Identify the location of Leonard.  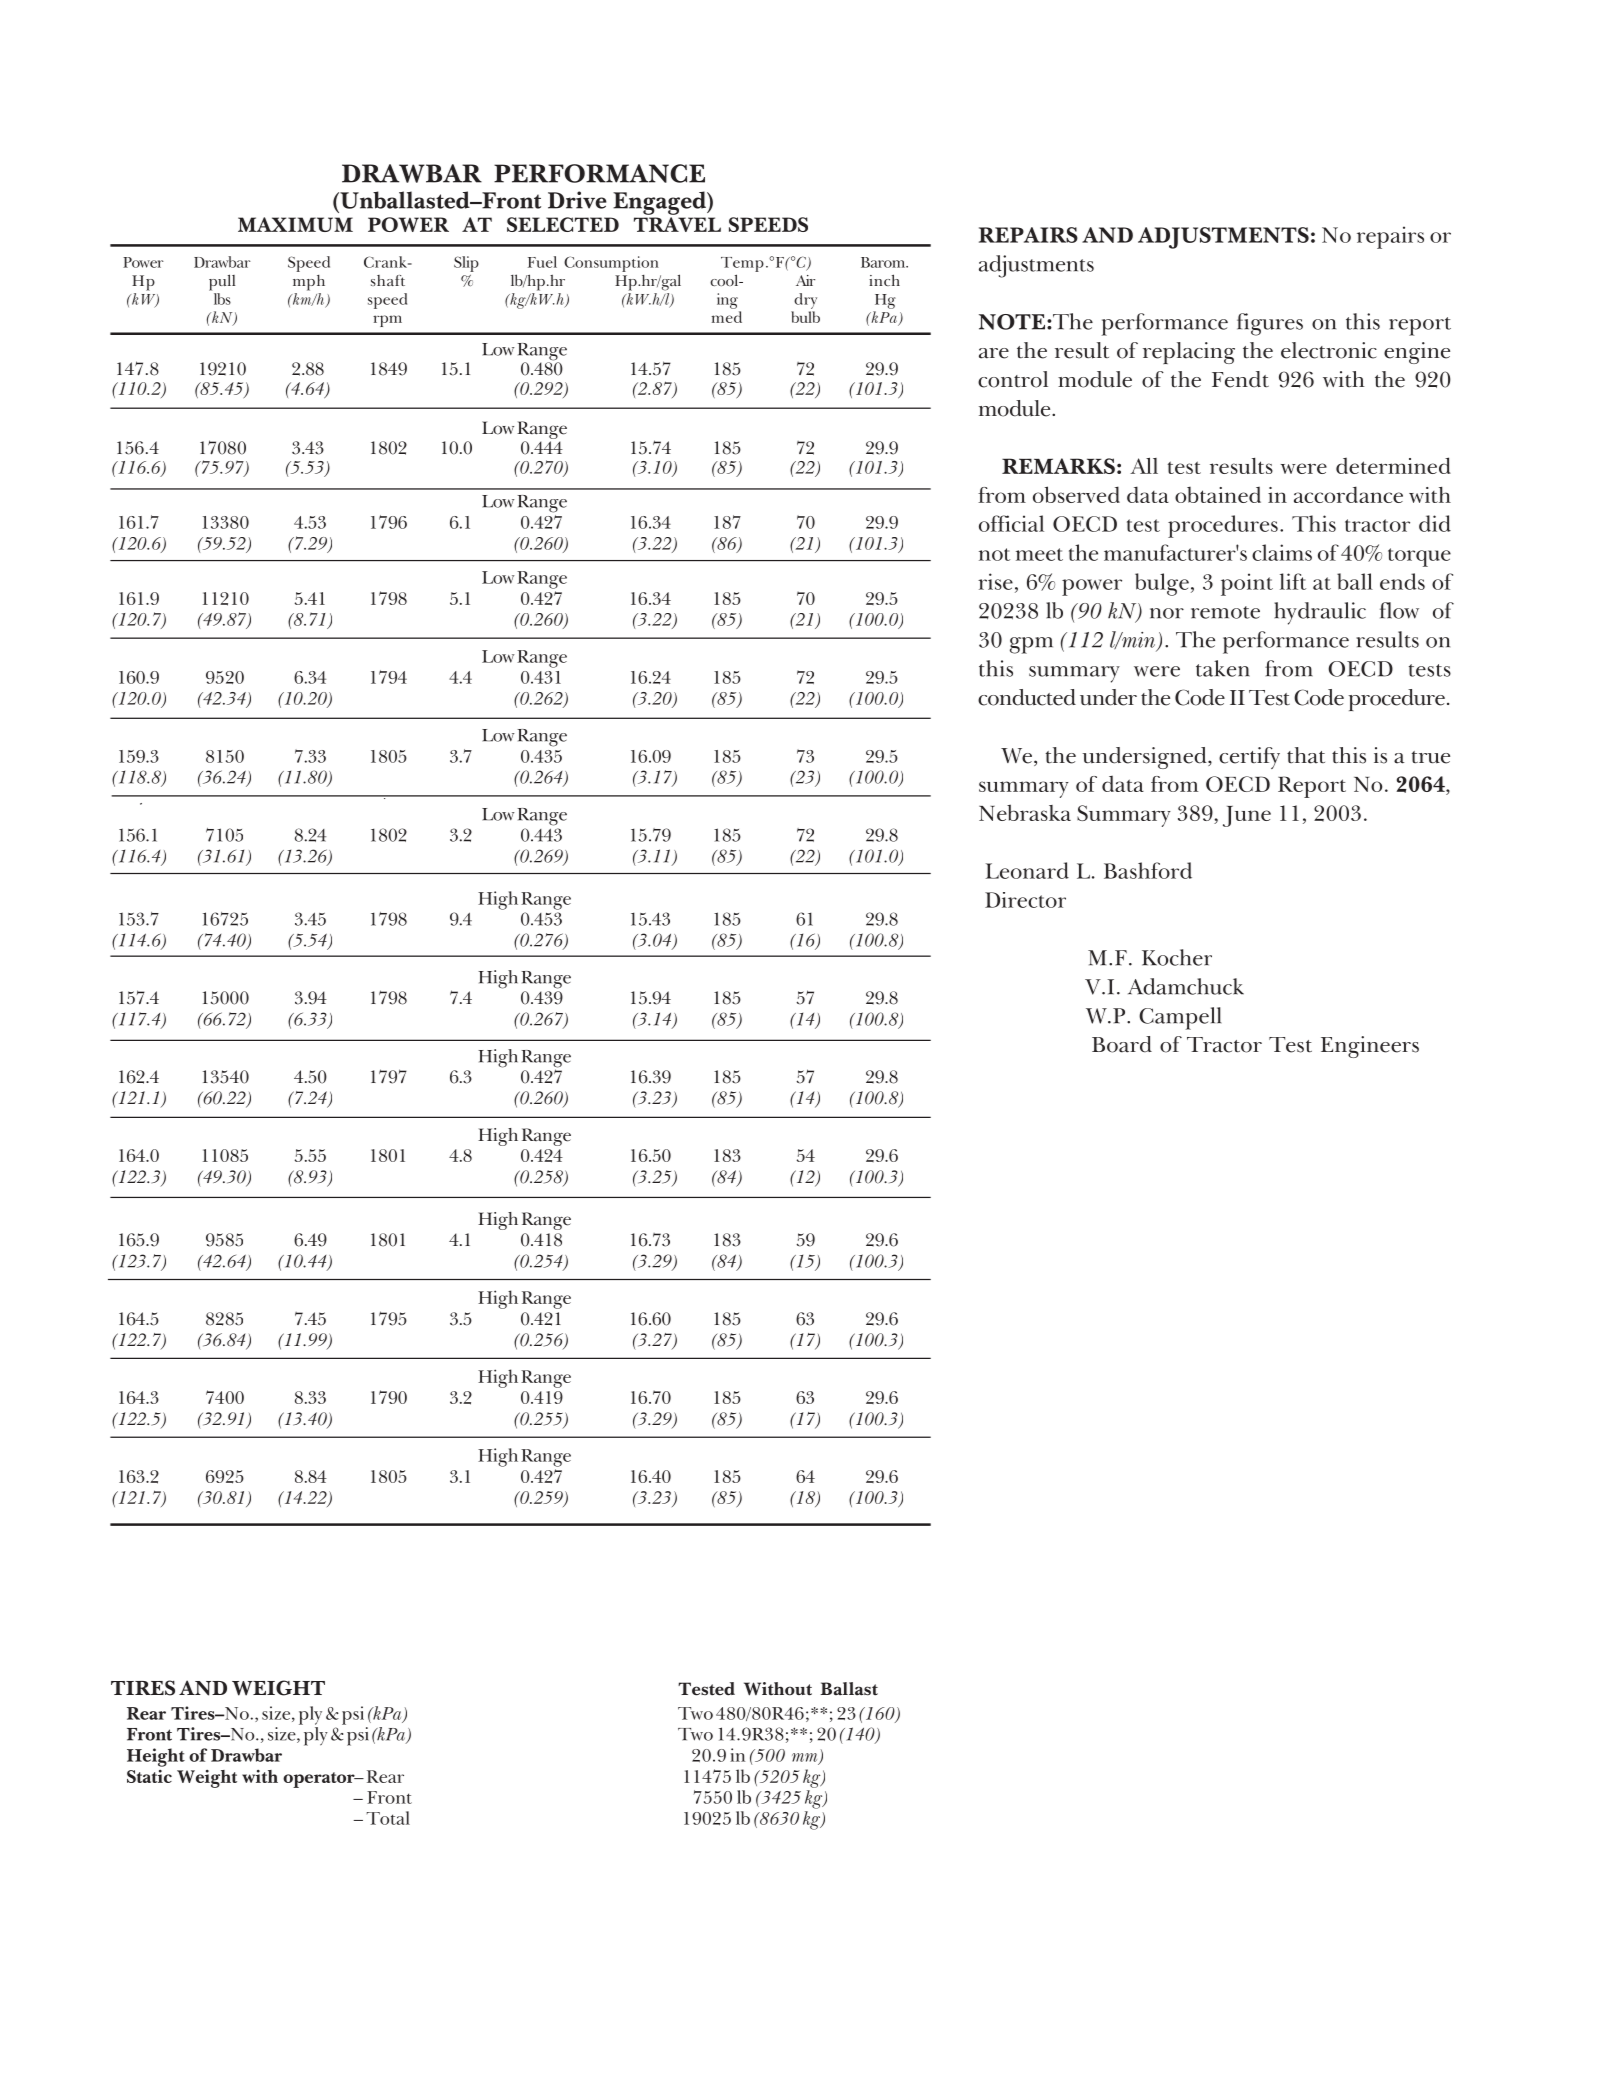
(1027, 870).
